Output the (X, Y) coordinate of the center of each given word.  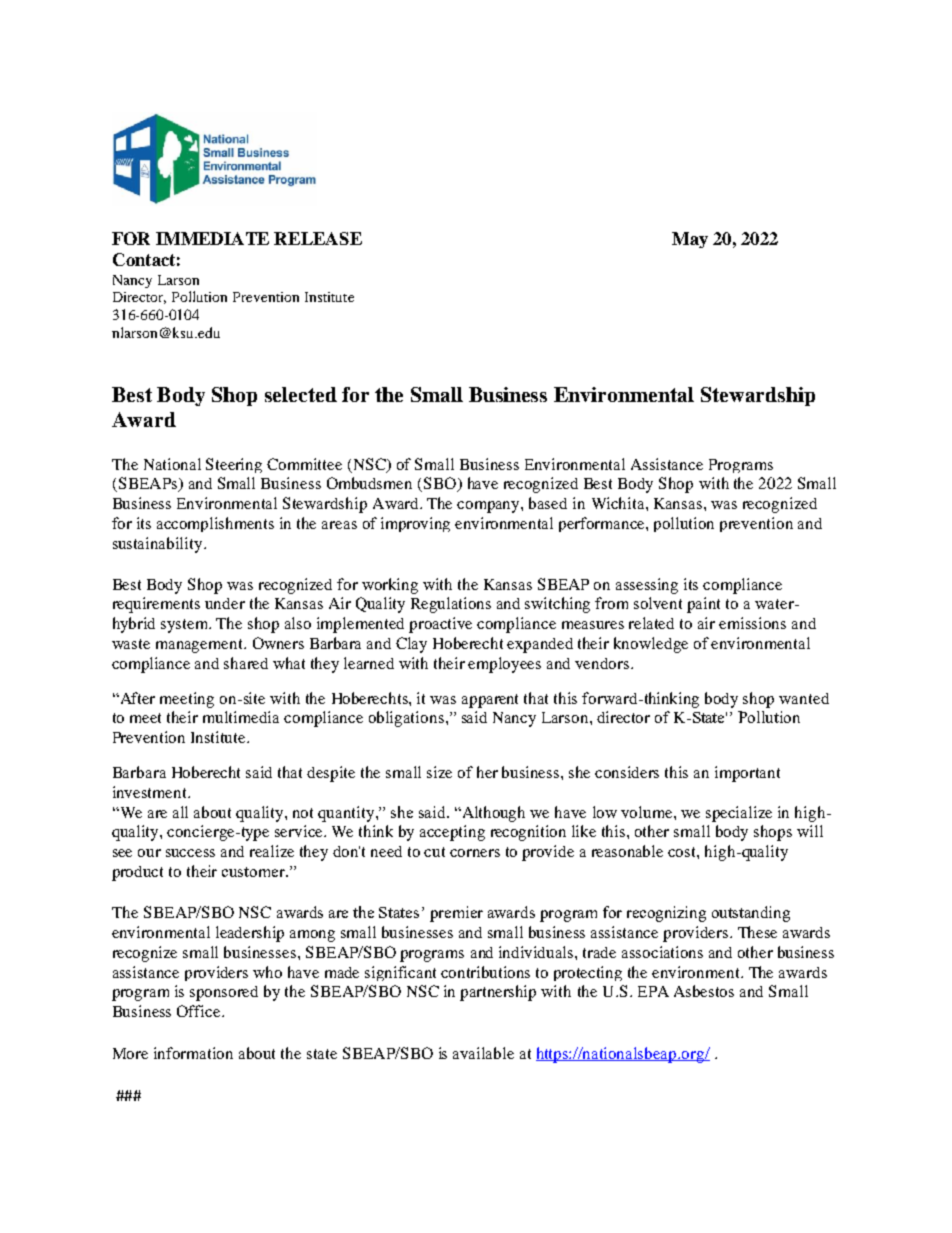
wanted (804, 698)
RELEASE (318, 238)
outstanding (751, 914)
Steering (234, 465)
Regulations (451, 605)
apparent (490, 701)
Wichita (619, 503)
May (690, 240)
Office (200, 1011)
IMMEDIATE (212, 238)
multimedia (241, 717)
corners (475, 853)
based (548, 503)
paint (703, 605)
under (225, 603)
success (190, 853)
